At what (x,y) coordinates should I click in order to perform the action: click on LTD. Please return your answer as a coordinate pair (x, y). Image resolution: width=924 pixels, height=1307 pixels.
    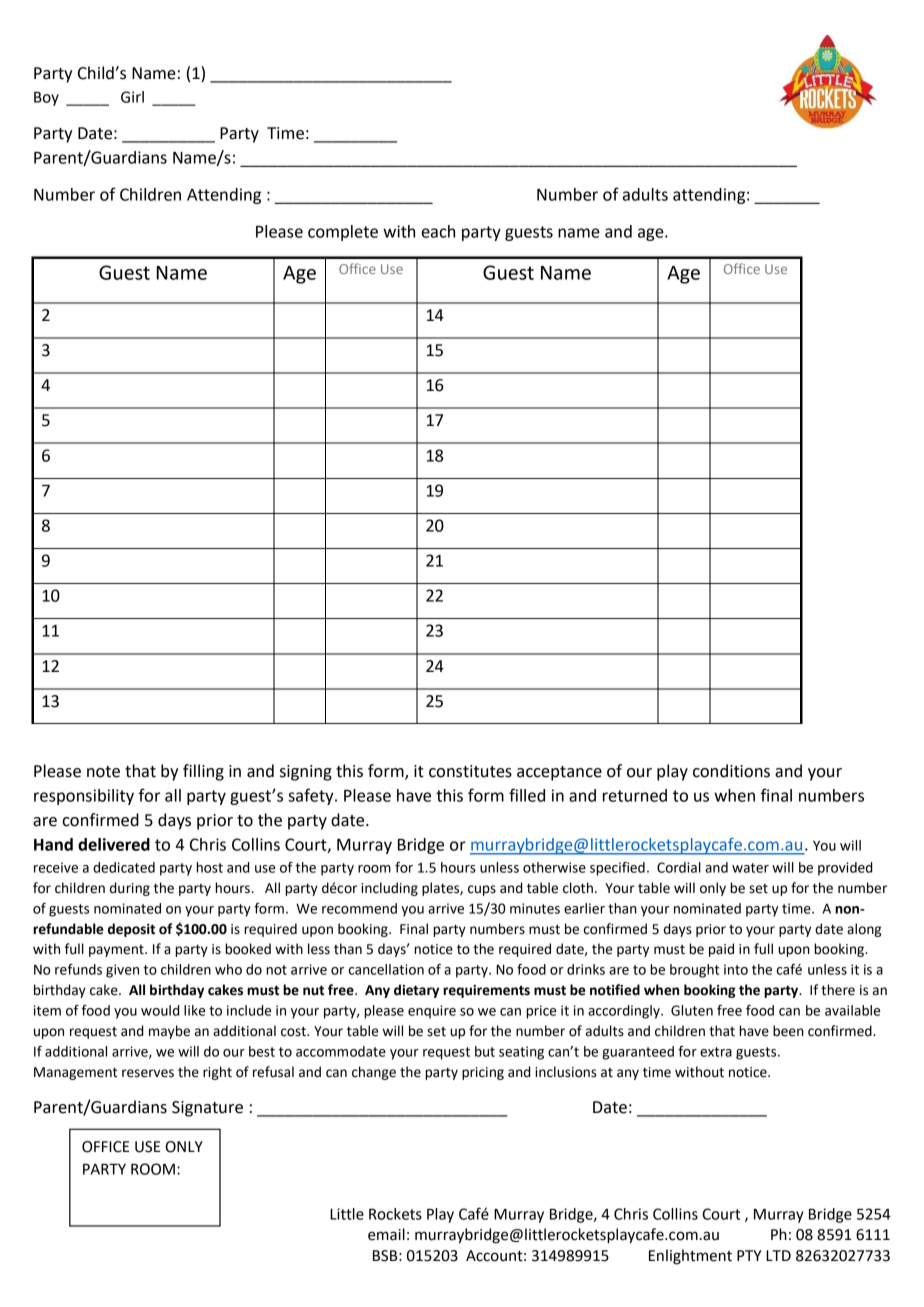
    Looking at the image, I should click on (778, 1255).
